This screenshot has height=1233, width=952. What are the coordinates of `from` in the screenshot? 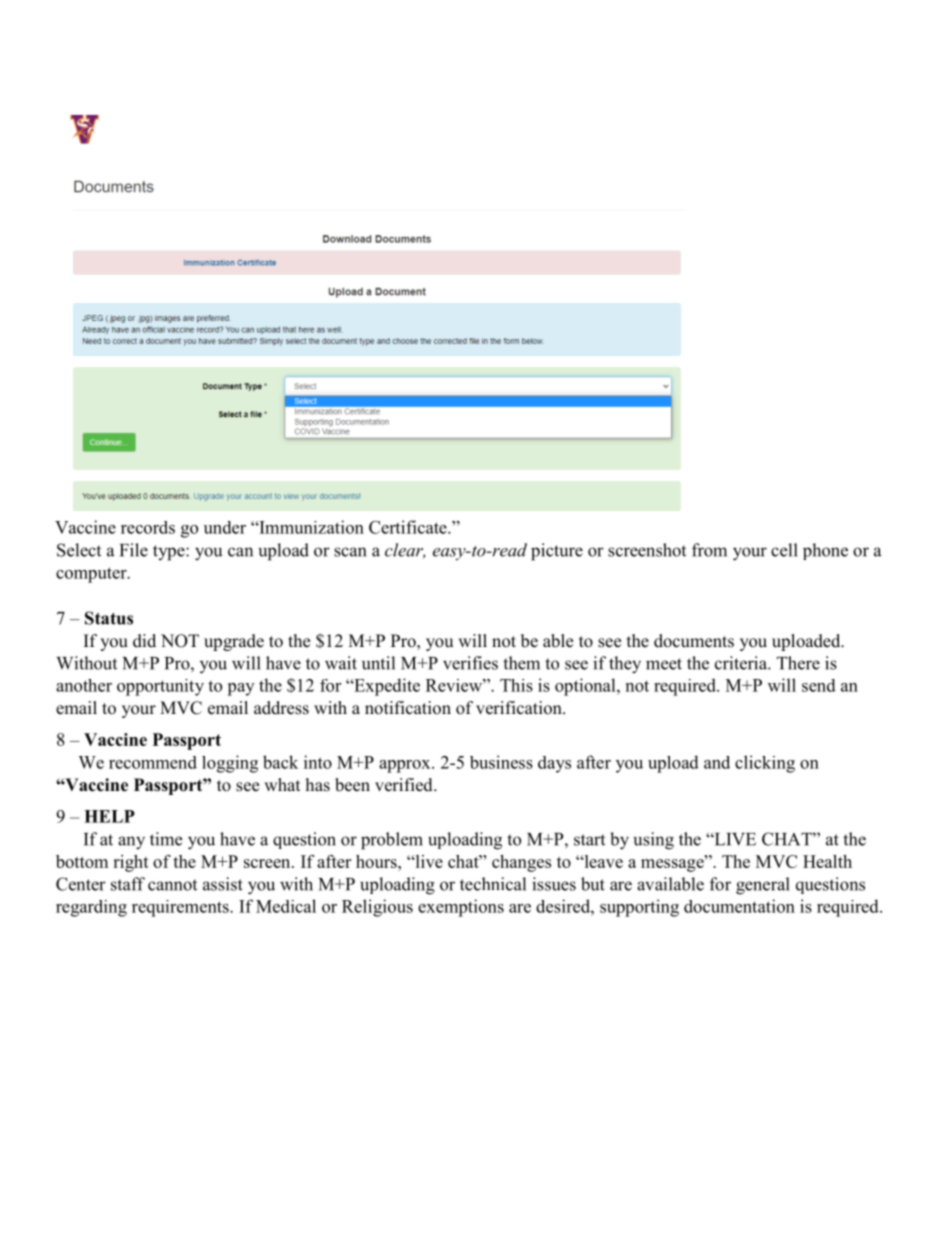 It's located at (709, 550).
